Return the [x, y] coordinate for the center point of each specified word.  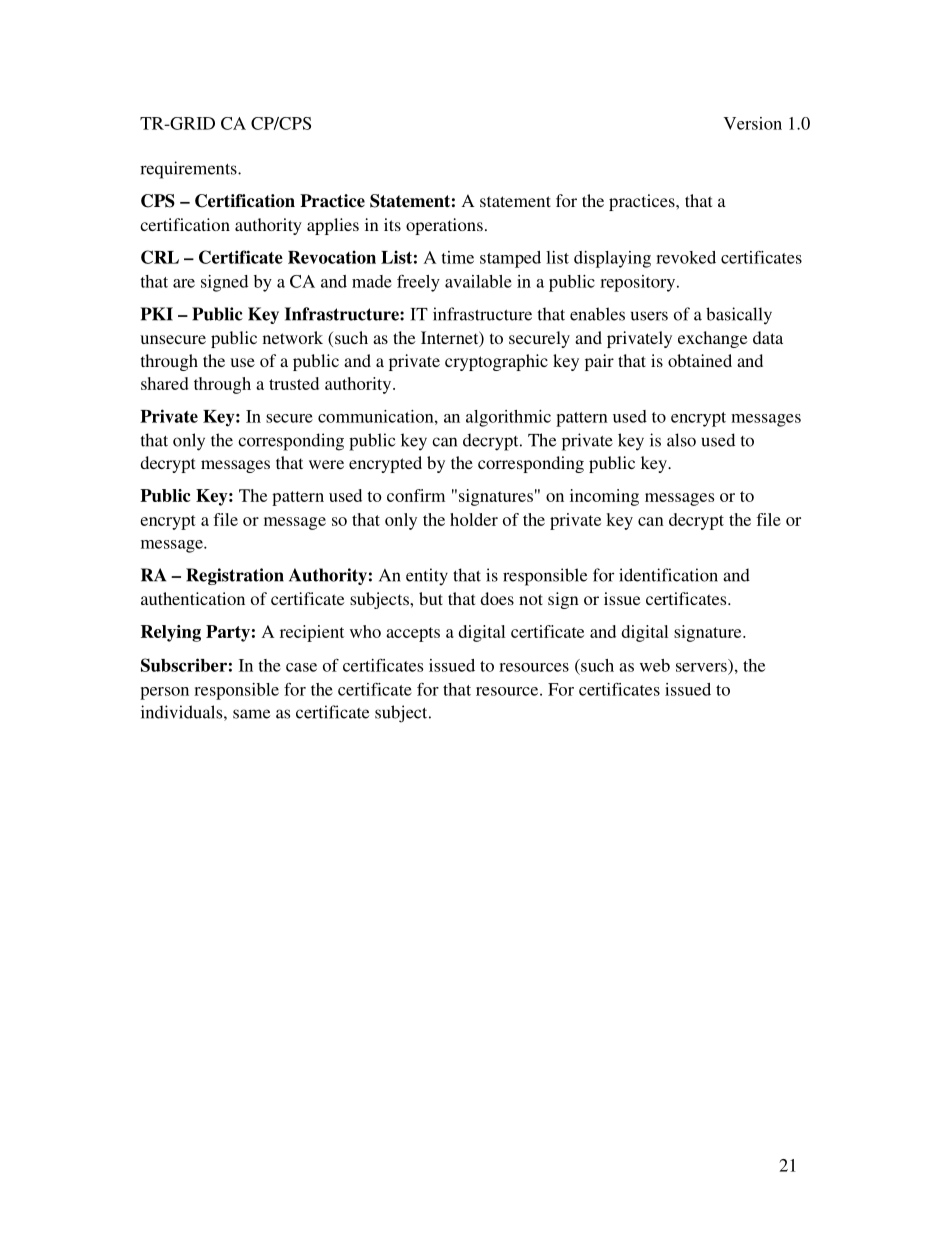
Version [752, 123]
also [681, 440]
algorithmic [508, 418]
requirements [189, 170]
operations [444, 226]
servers [701, 667]
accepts [413, 634]
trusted [294, 383]
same [251, 714]
